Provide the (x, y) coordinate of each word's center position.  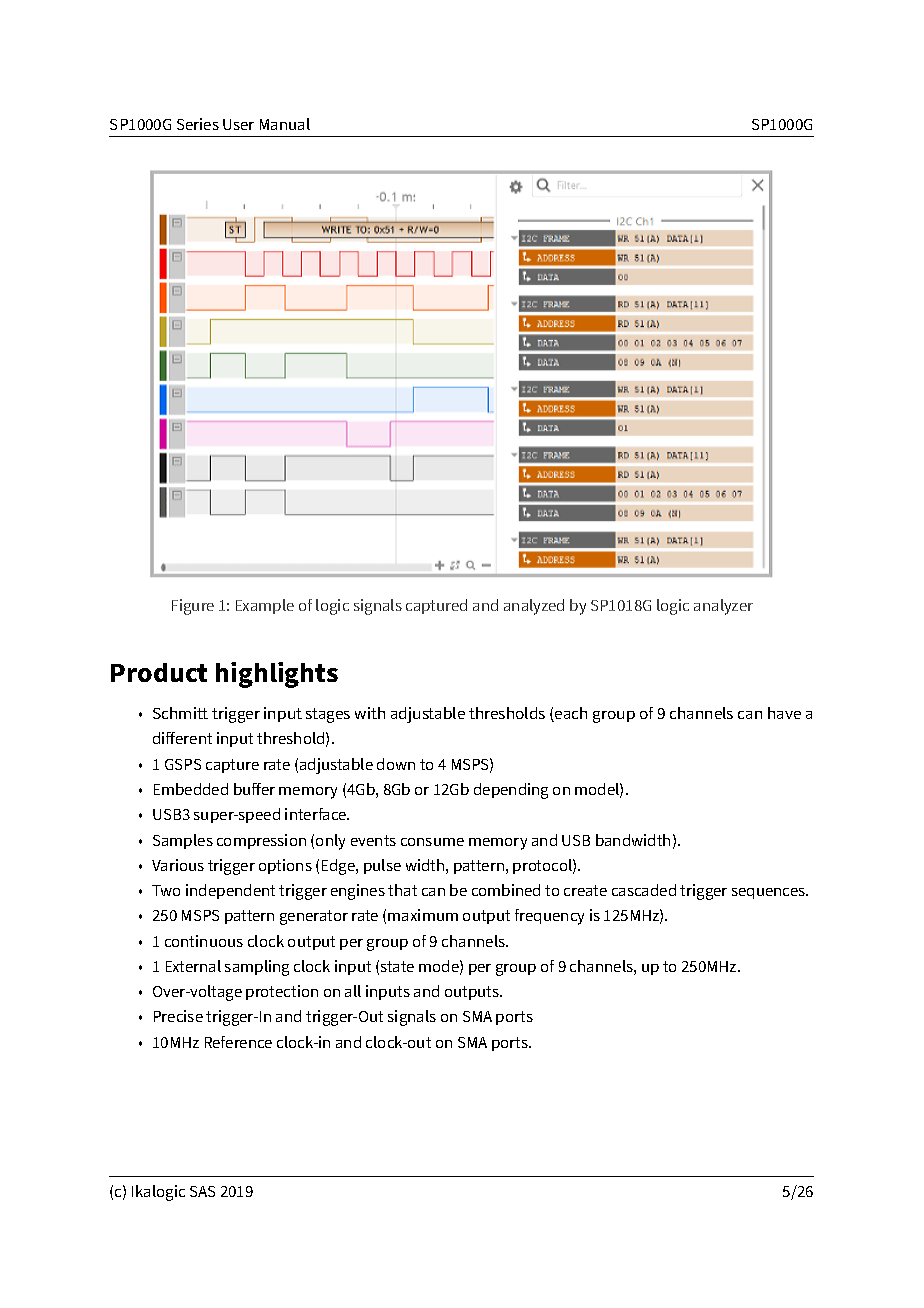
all (353, 991)
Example (265, 606)
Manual (285, 124)
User (238, 124)
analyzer (723, 607)
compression (261, 841)
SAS (202, 1191)
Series (198, 124)
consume (432, 842)
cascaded (644, 890)
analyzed (534, 607)
